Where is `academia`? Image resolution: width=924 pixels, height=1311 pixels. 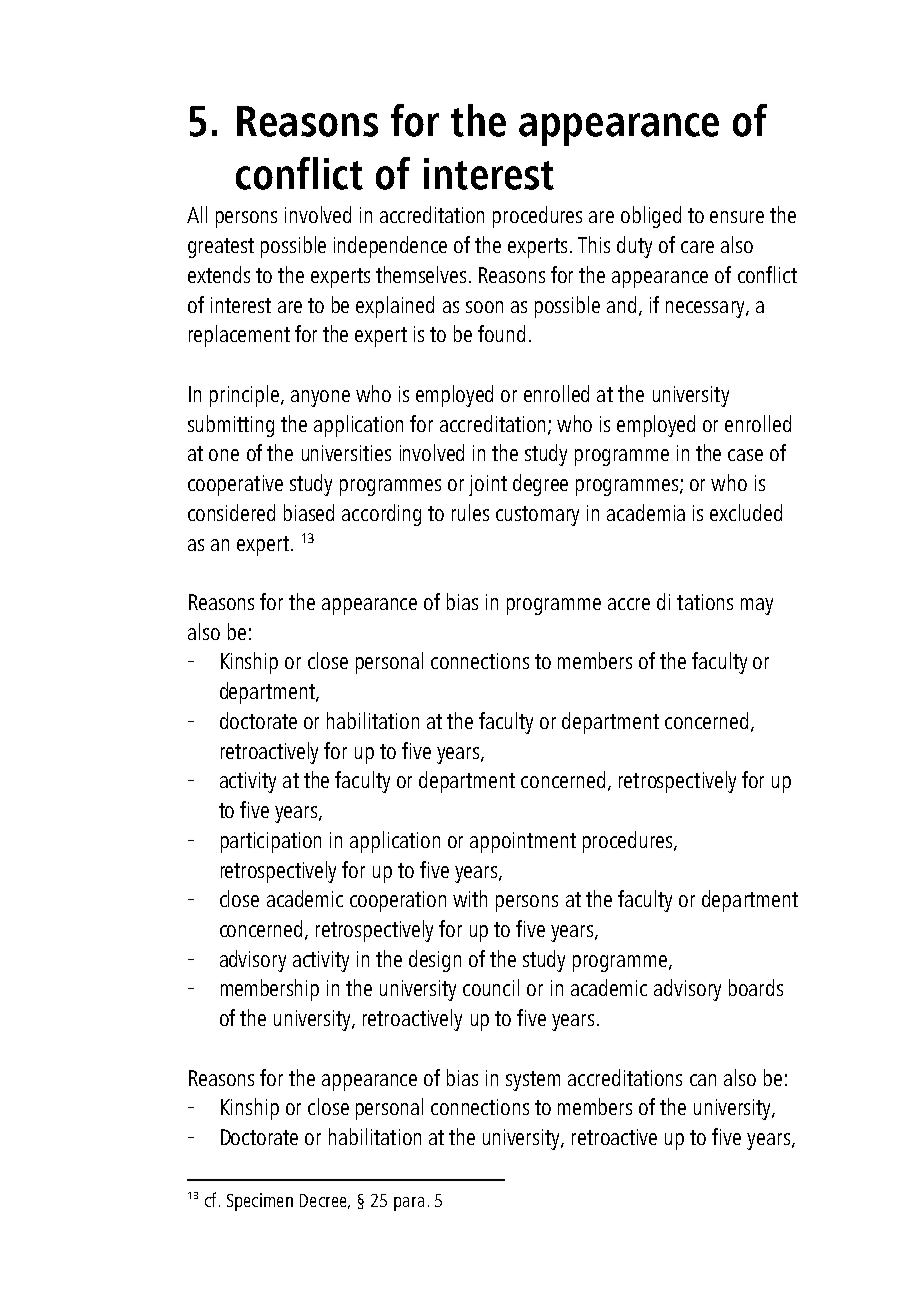 academia is located at coordinates (646, 512).
